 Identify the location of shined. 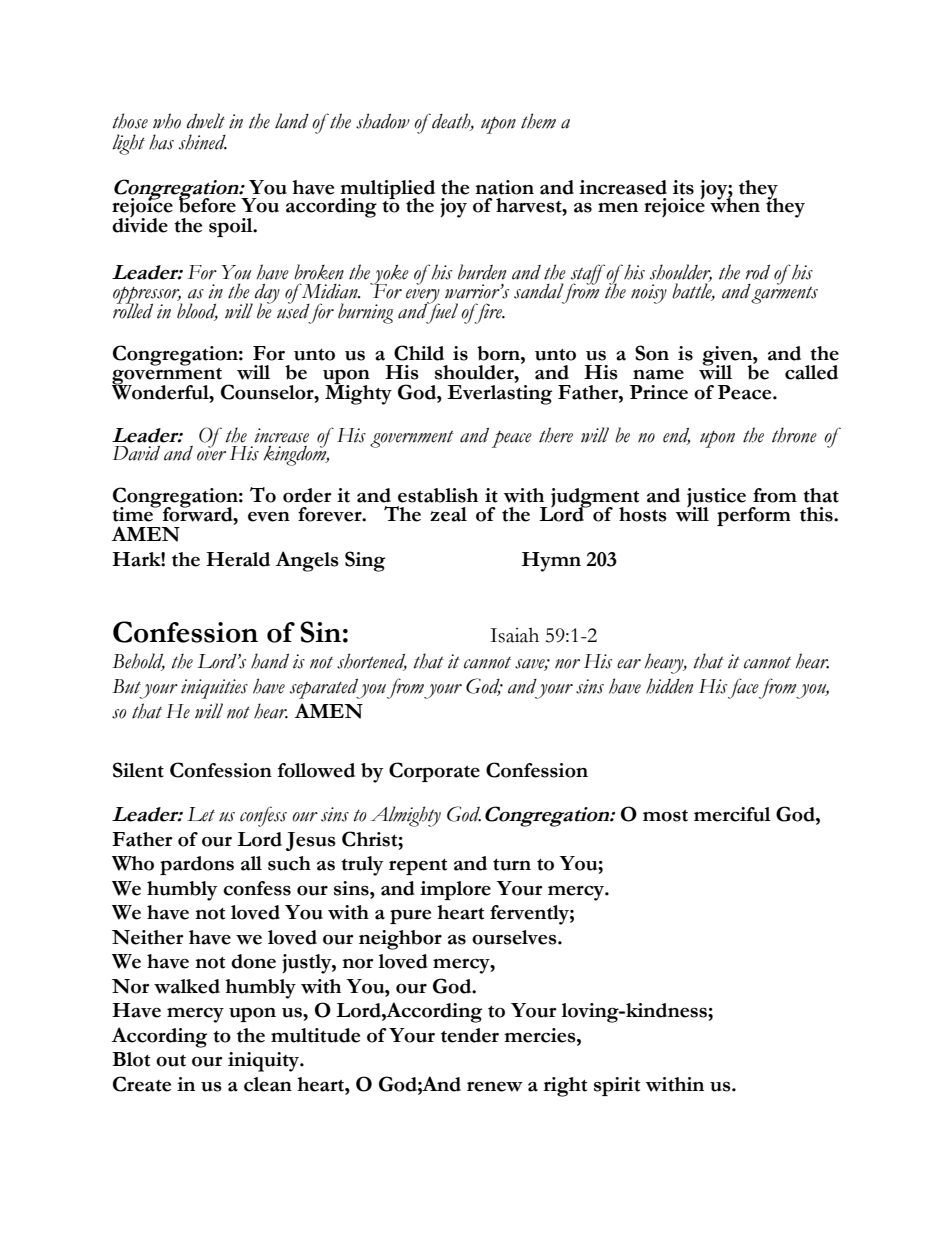
(203, 142).
